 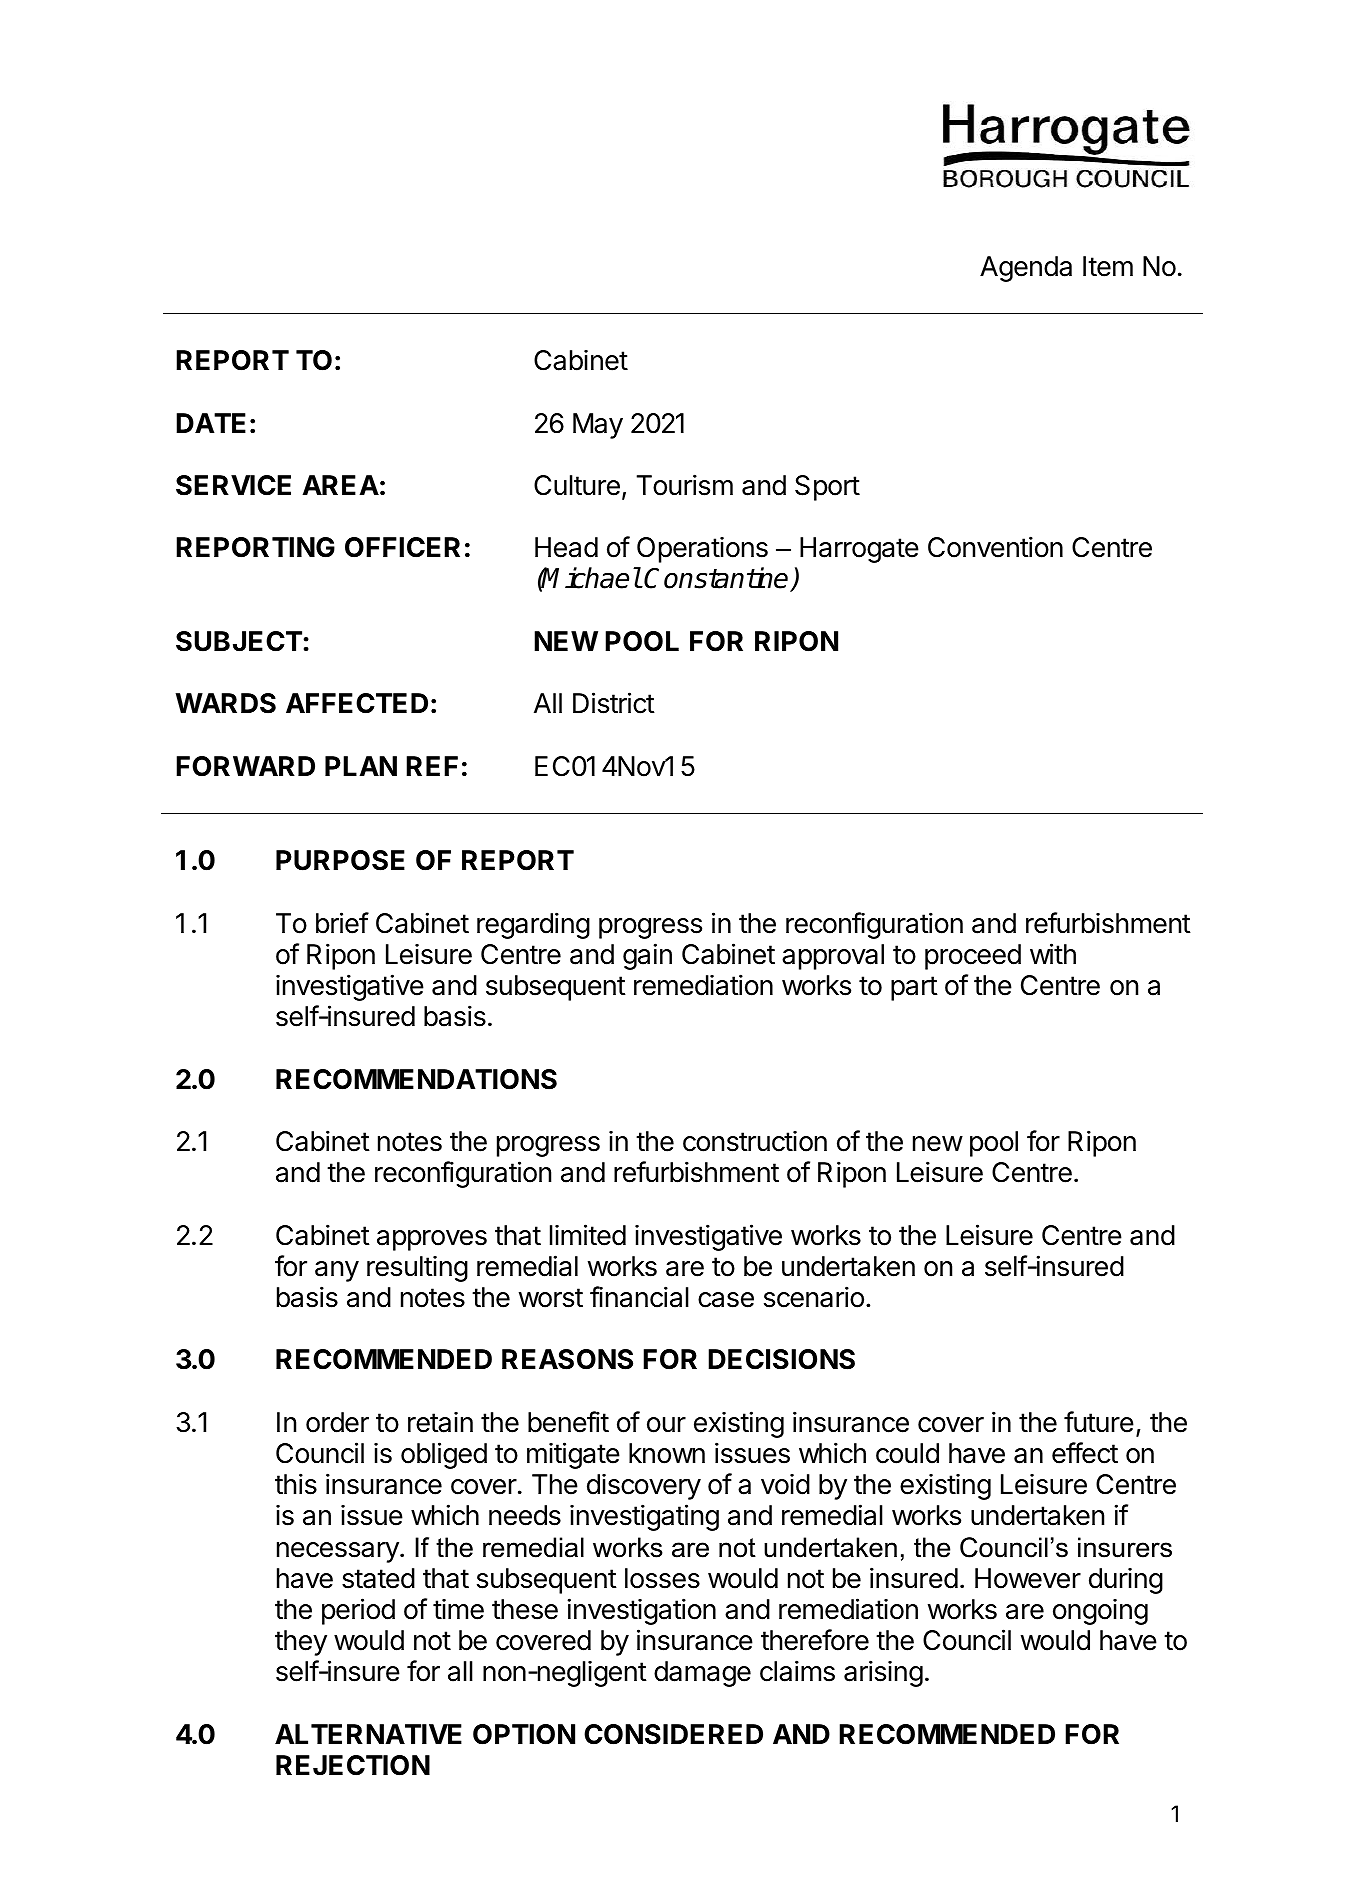 I want to click on scenario, so click(x=814, y=1297).
